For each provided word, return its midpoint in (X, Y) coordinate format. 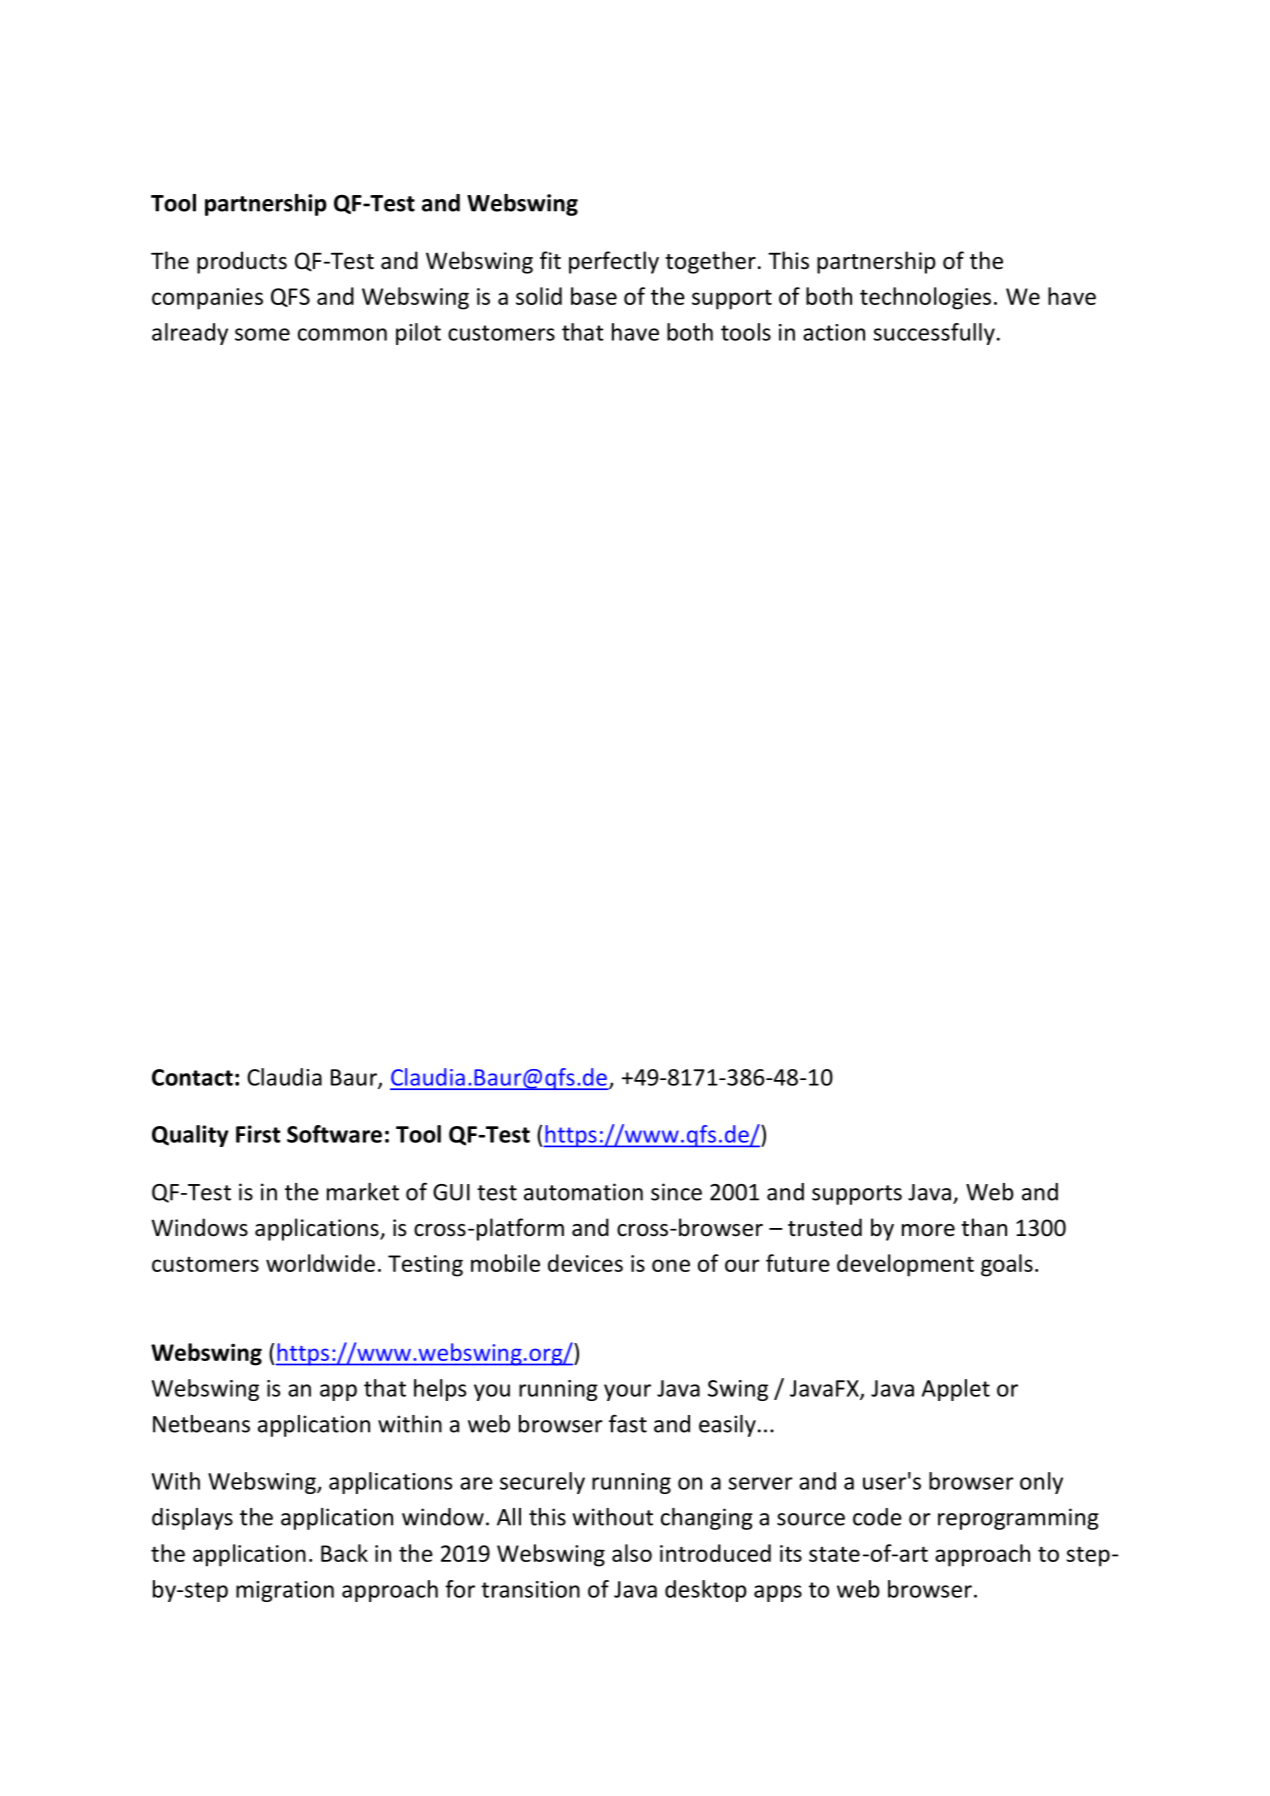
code (877, 1517)
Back (344, 1553)
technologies (925, 298)
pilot (418, 334)
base (594, 296)
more (928, 1230)
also (632, 1553)
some (262, 334)
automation (583, 1192)
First (258, 1134)
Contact (192, 1077)
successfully (934, 334)
